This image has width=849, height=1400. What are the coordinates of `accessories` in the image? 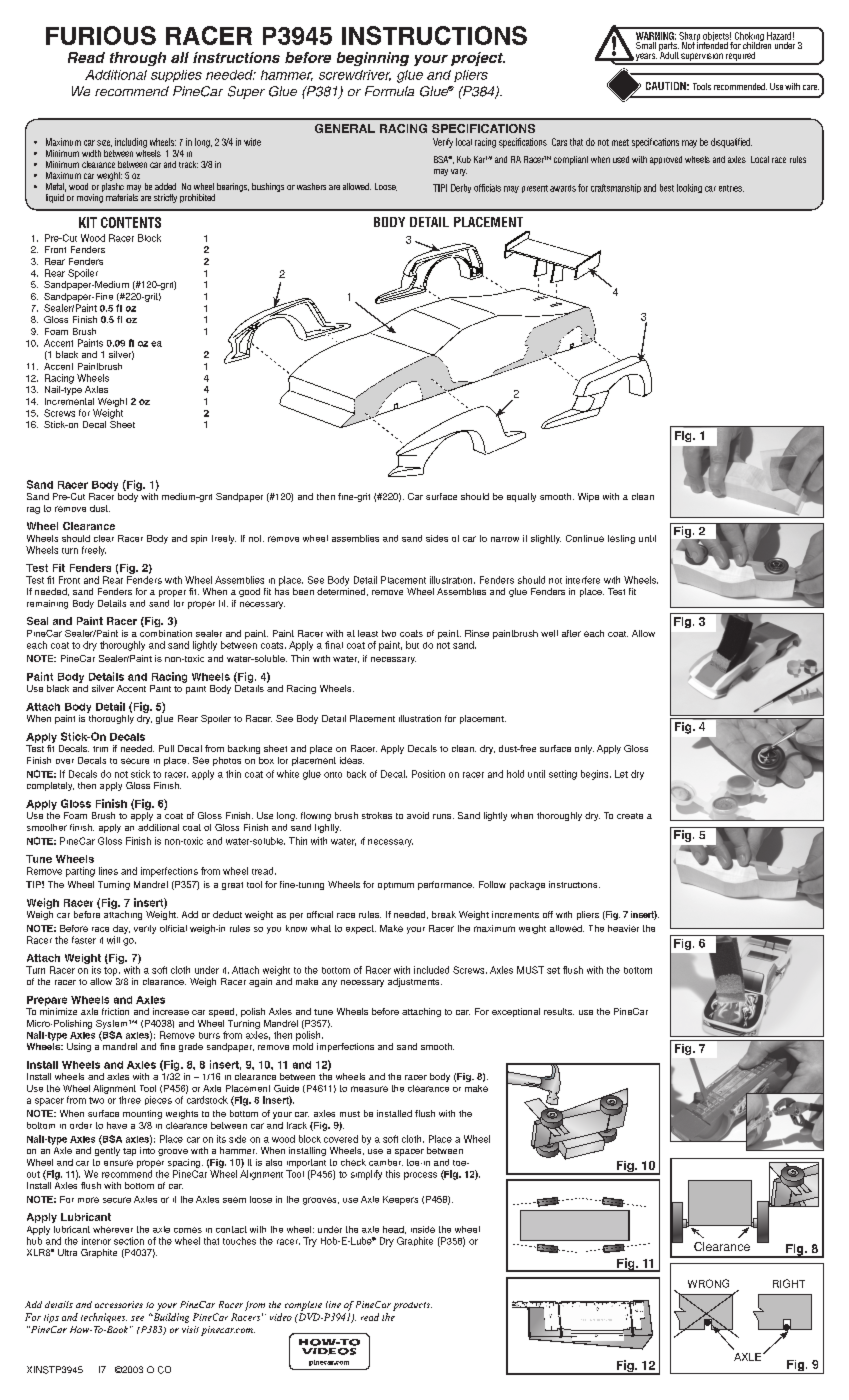 It's located at (119, 1304).
